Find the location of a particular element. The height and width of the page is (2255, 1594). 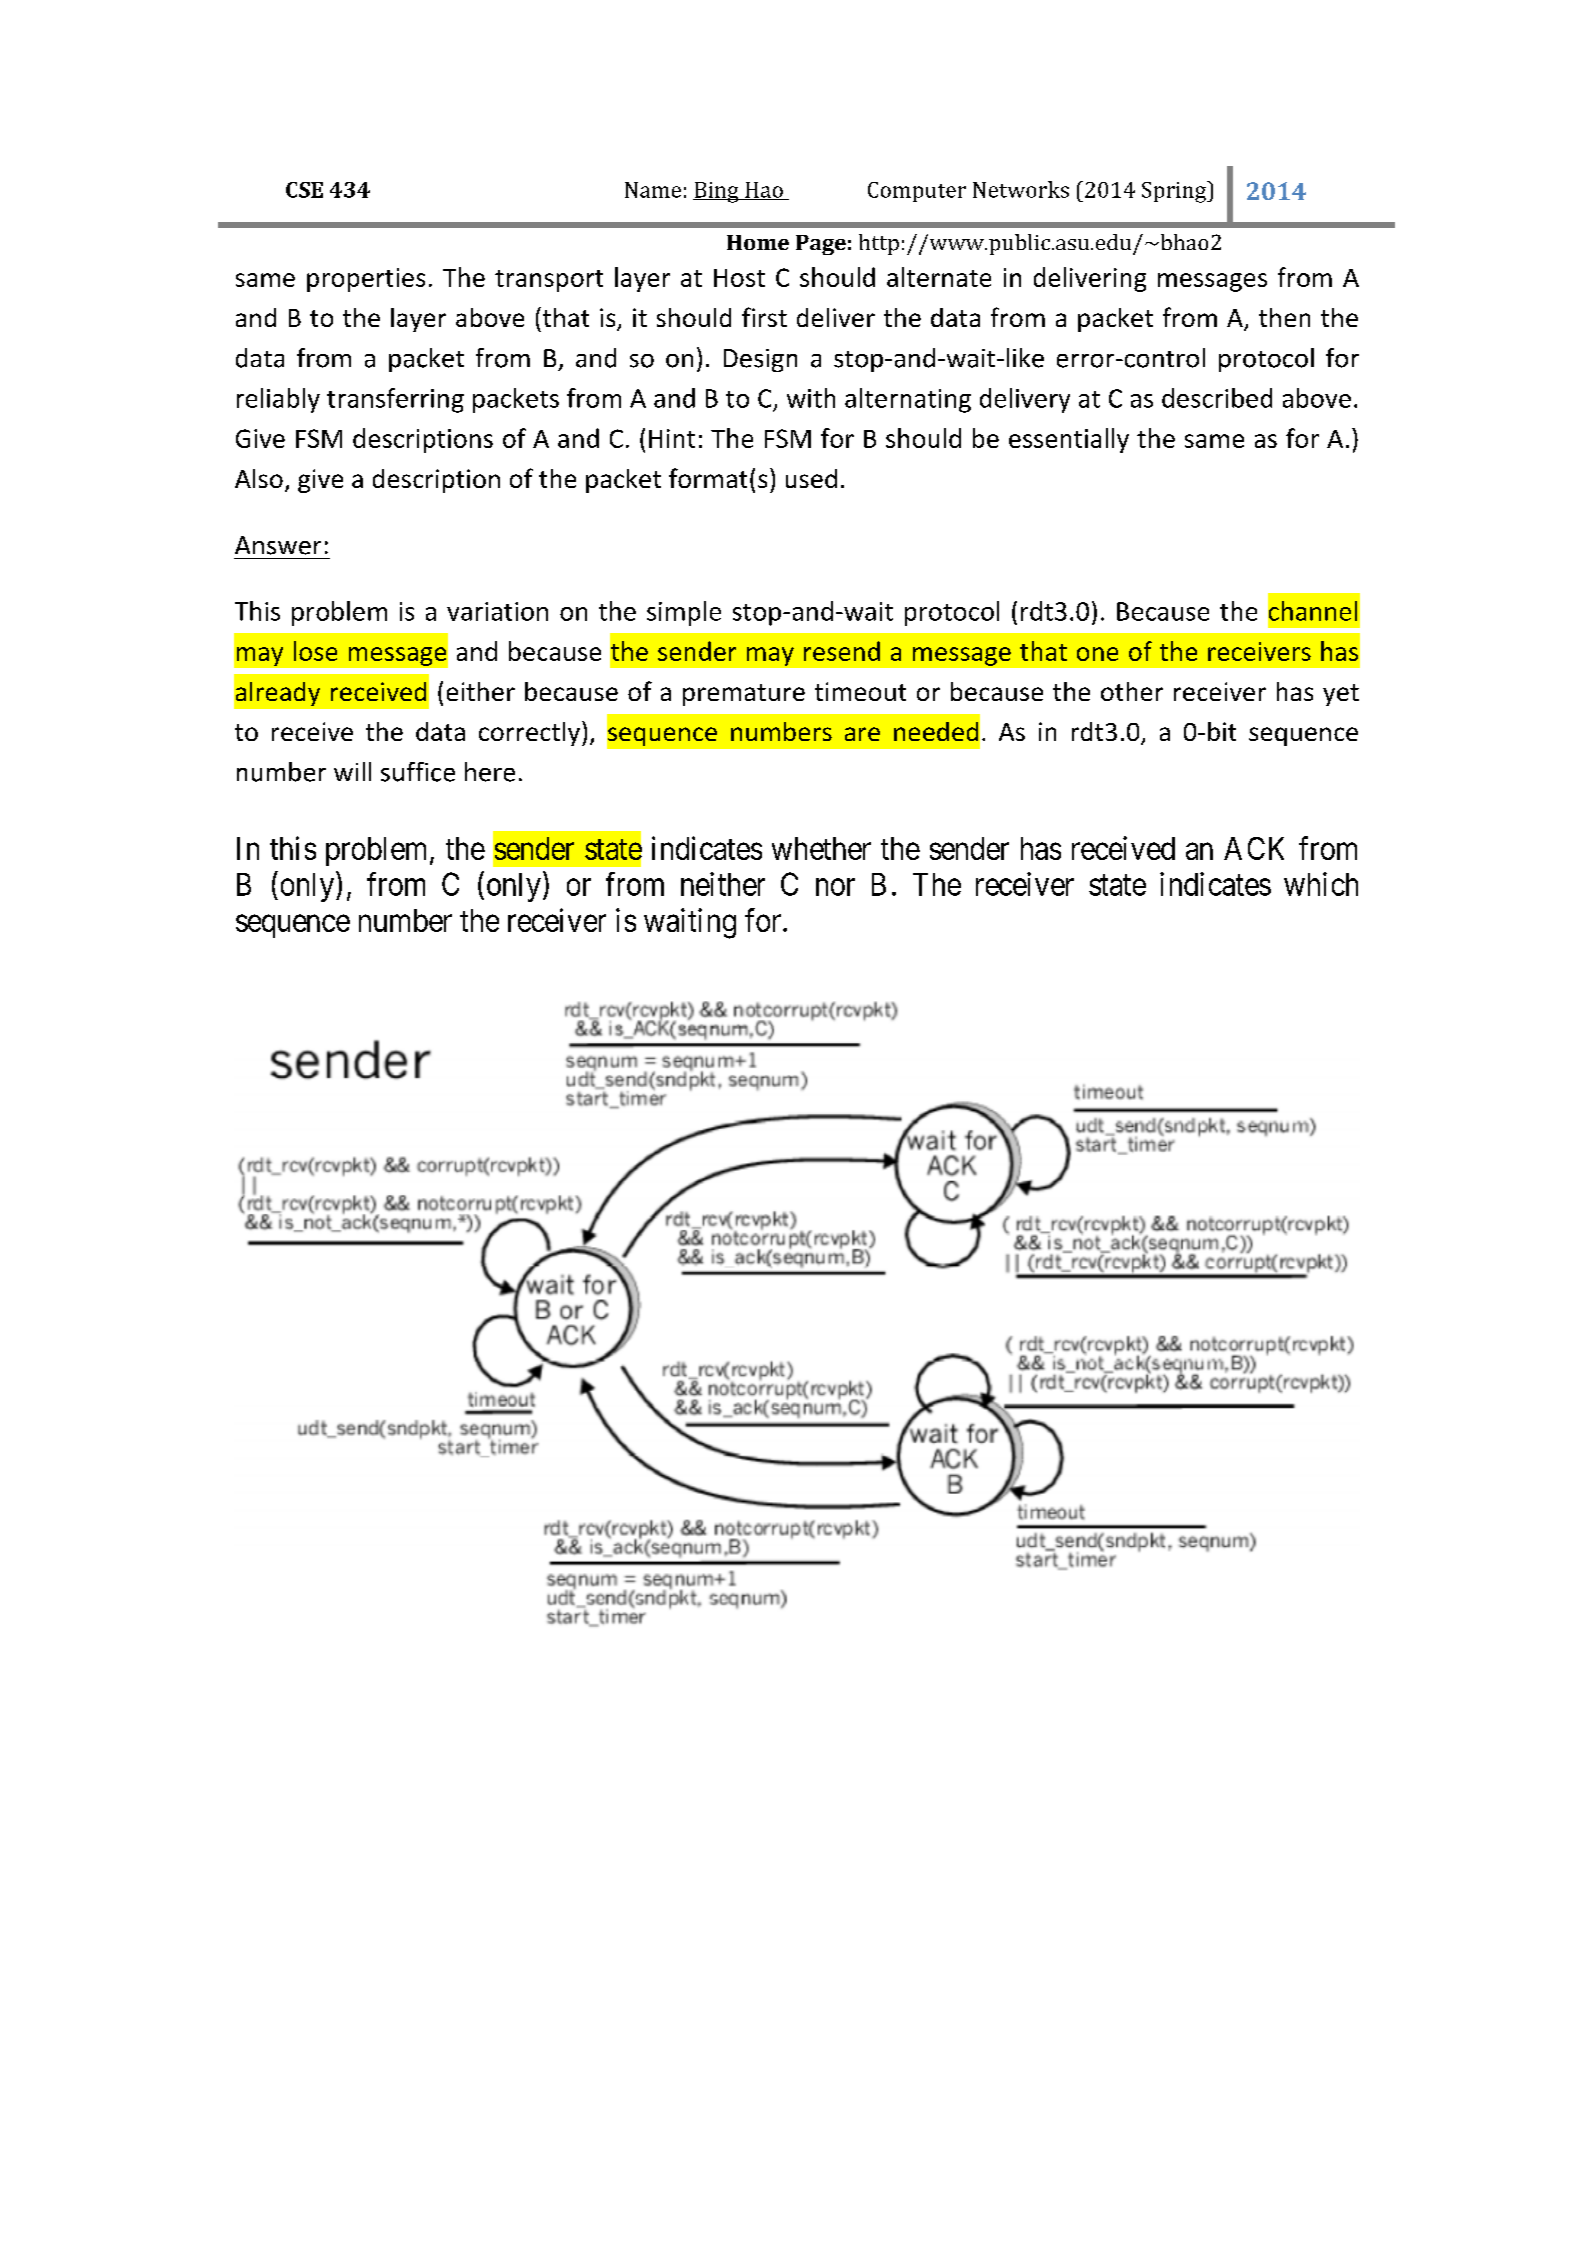

resend is located at coordinates (842, 651).
